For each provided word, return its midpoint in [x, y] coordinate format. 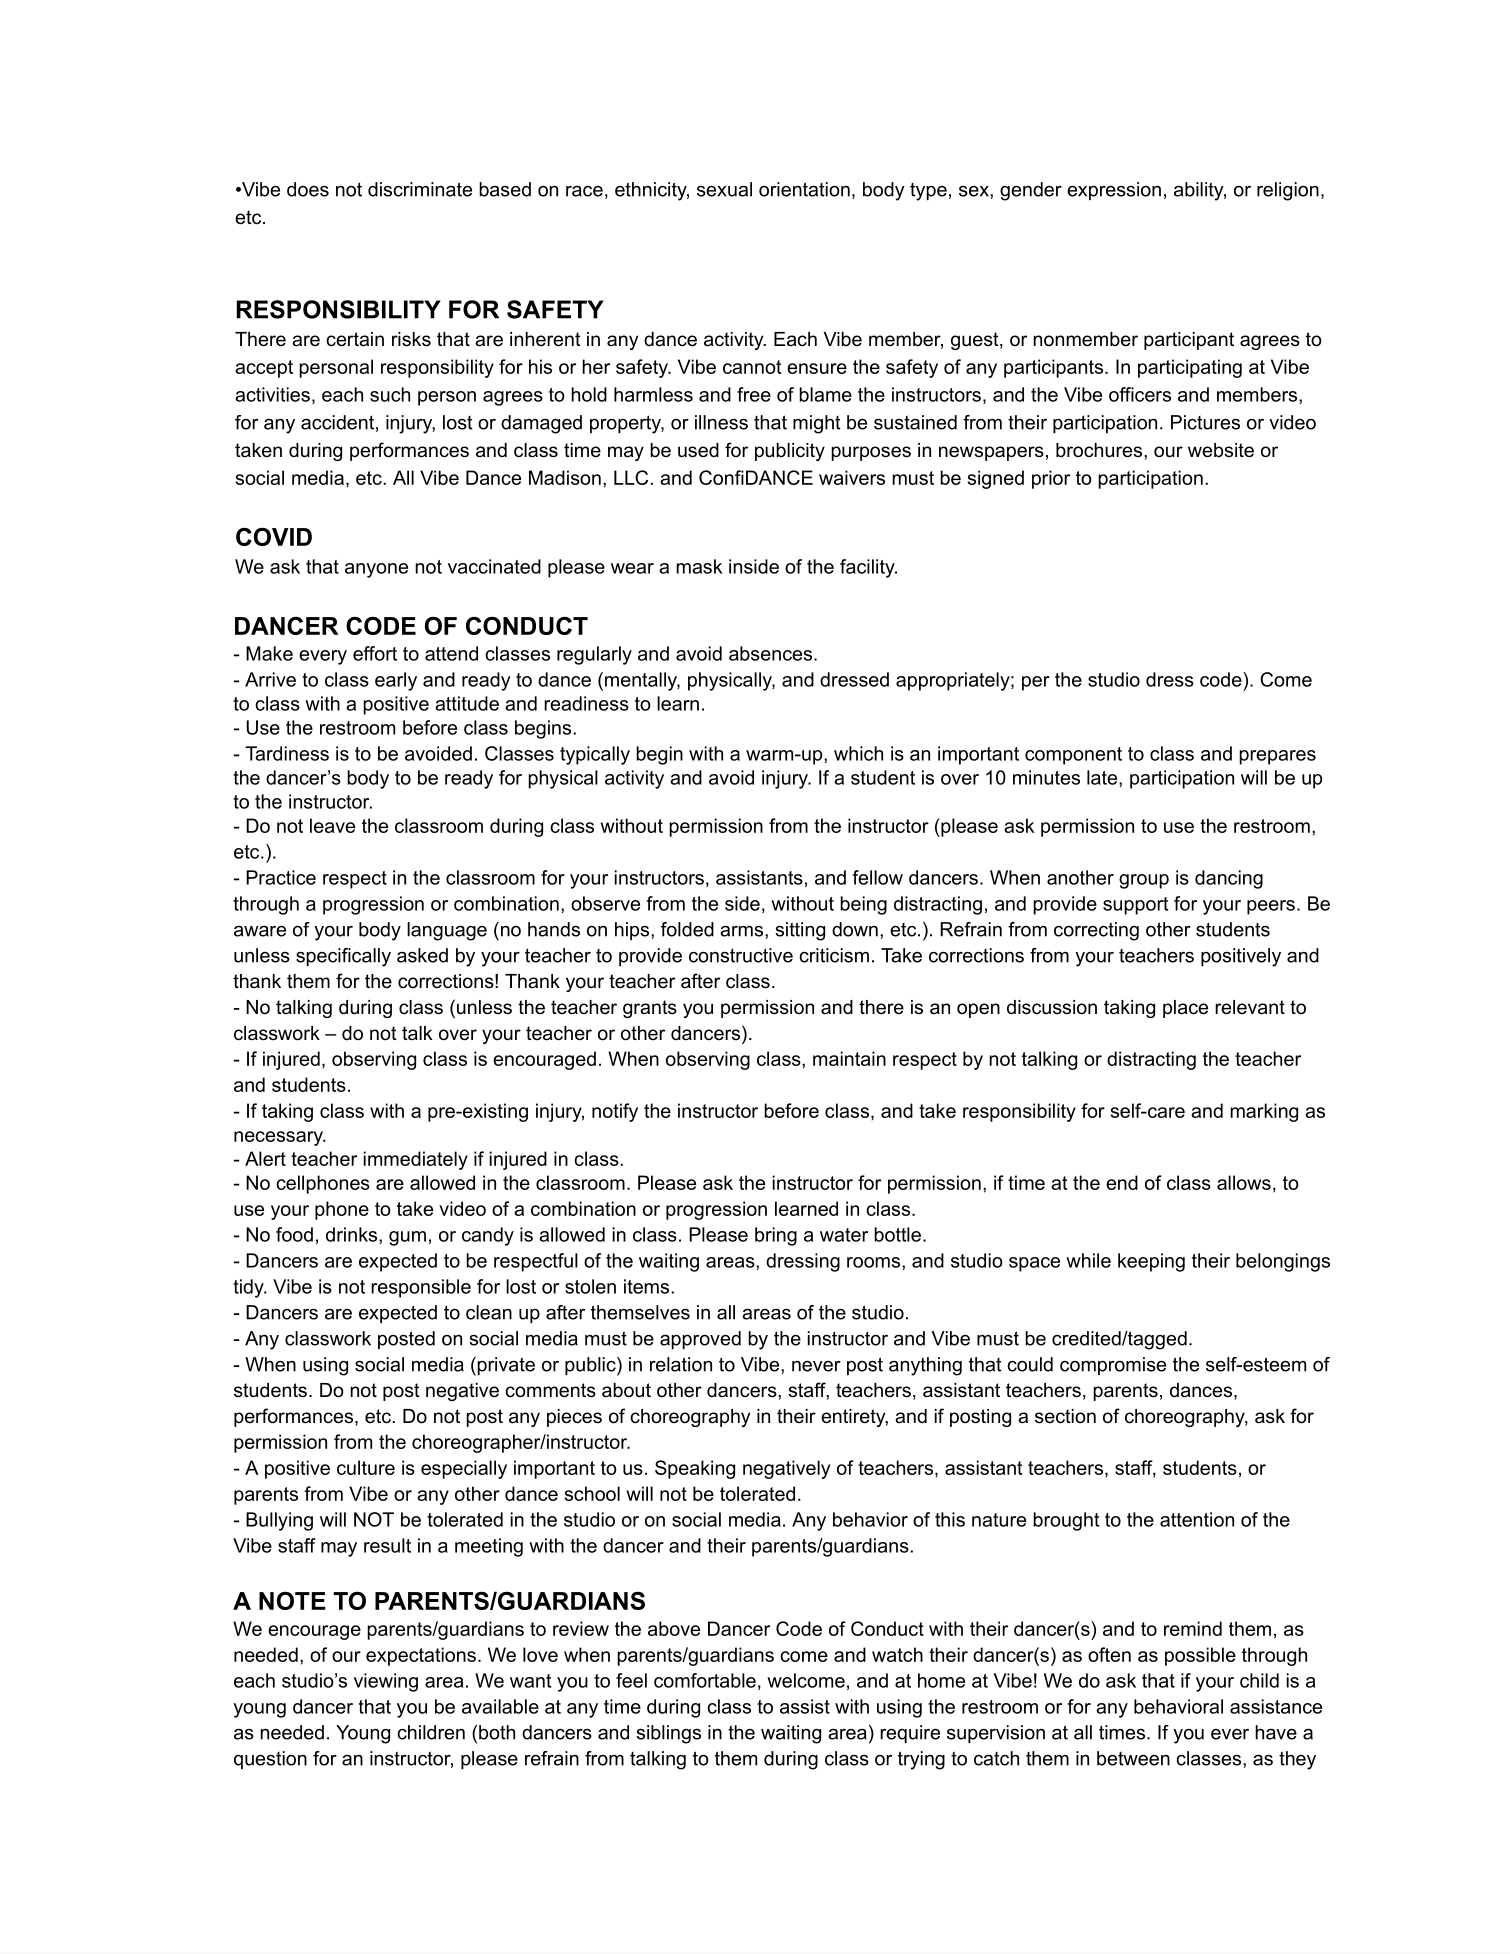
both [497, 1732]
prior [1051, 479]
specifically [343, 957]
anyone [376, 570]
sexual [724, 189]
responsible [421, 1288]
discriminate [420, 189]
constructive [741, 955]
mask [699, 566]
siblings [668, 1734]
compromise [1113, 1366]
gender [1031, 191]
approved [700, 1340]
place [1185, 1009]
